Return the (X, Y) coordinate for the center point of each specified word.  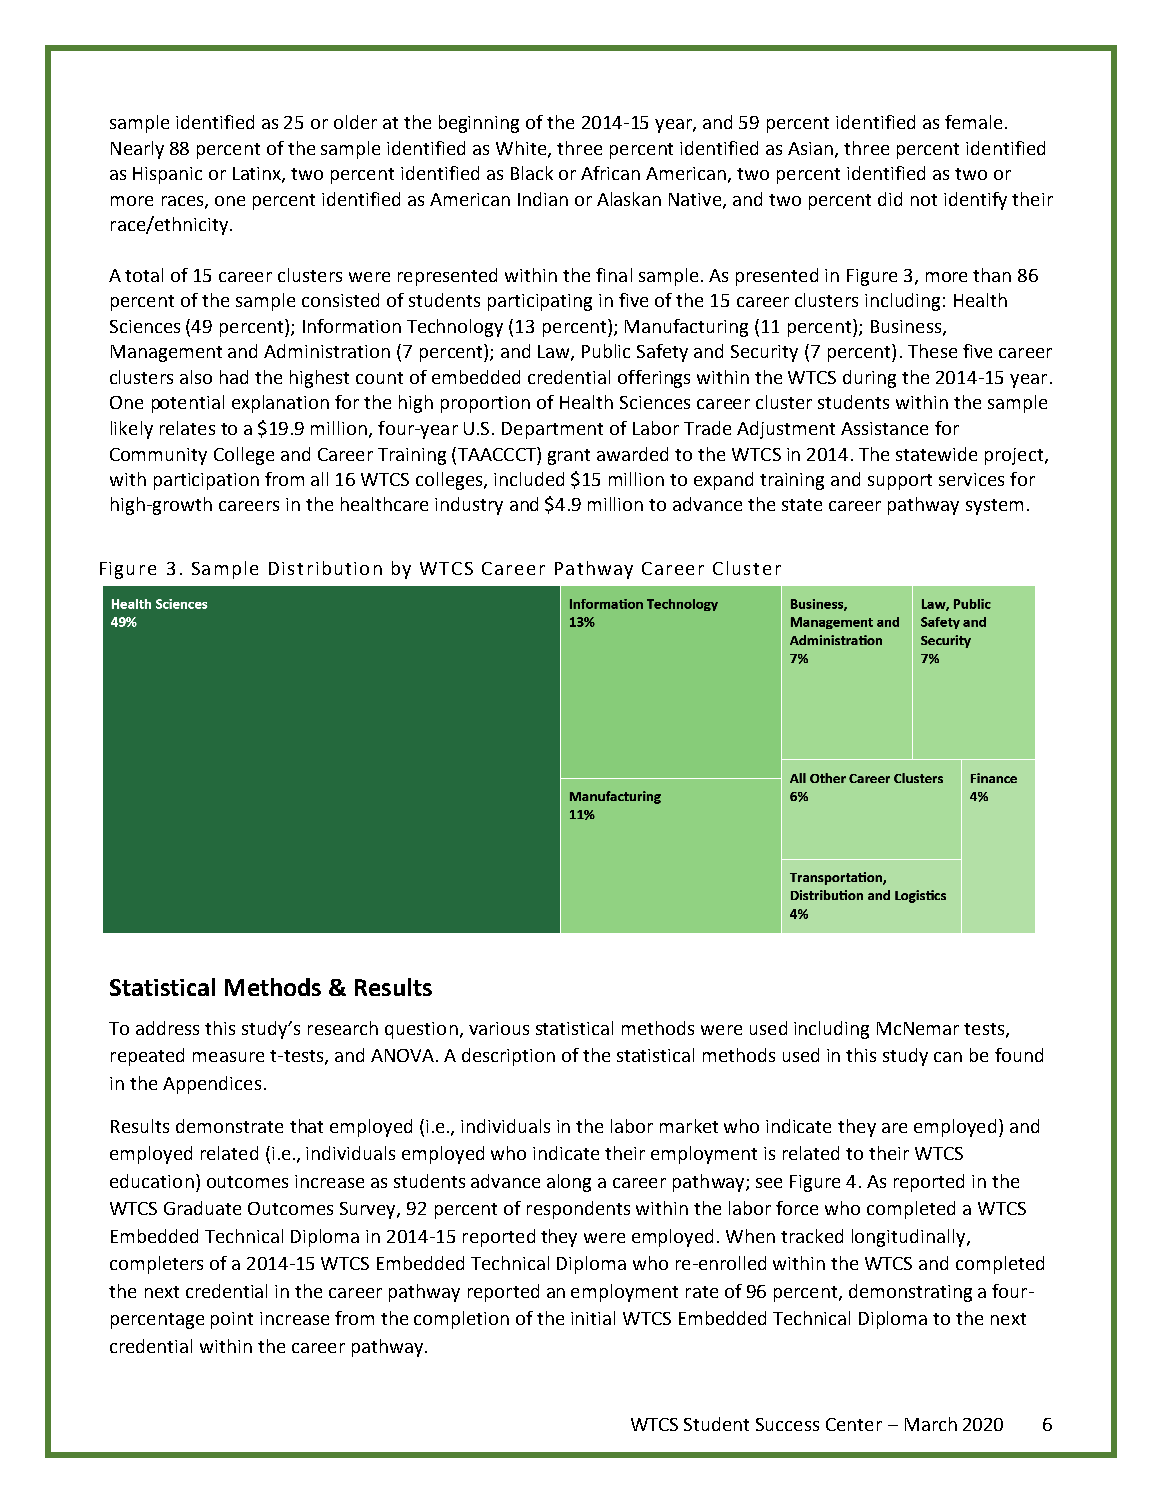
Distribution (325, 568)
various (499, 1028)
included (529, 479)
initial (593, 1318)
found (1019, 1055)
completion (461, 1320)
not (924, 200)
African (610, 173)
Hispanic (167, 175)
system (994, 507)
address (167, 1028)
